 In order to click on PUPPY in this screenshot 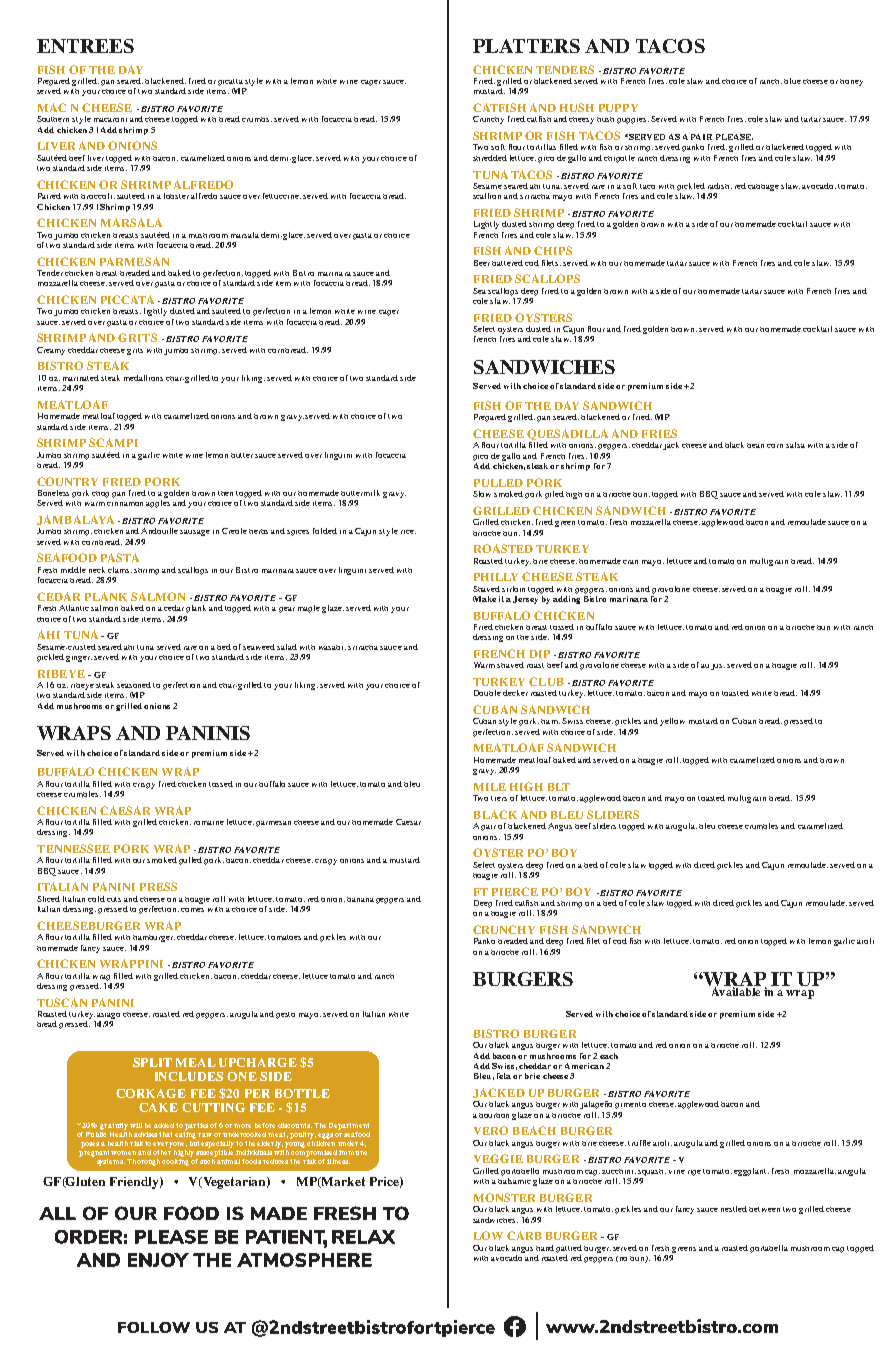, I will do `click(618, 108)`.
